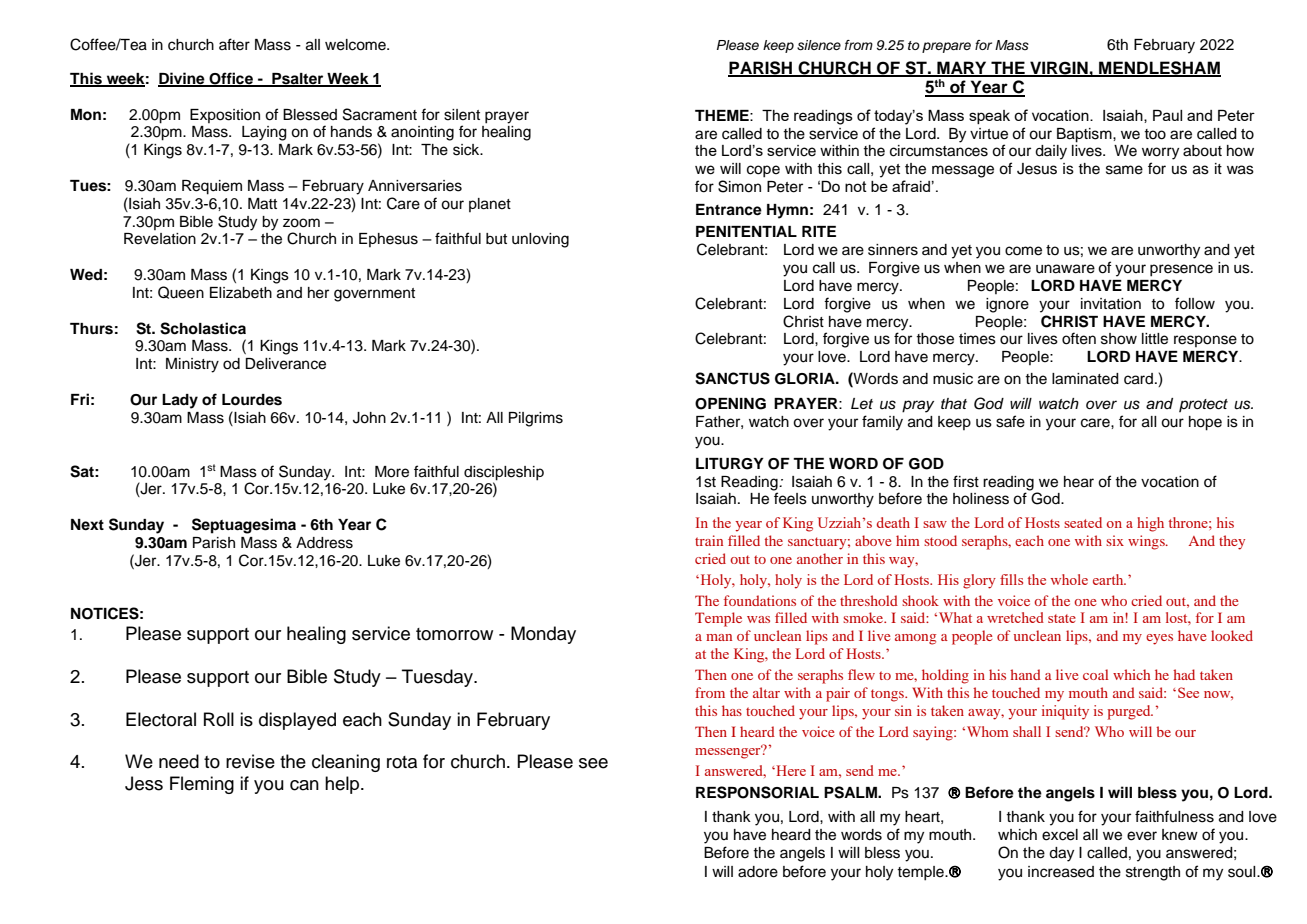 This document has width=1307, height=924. I want to click on coal, so click(1095, 674).
